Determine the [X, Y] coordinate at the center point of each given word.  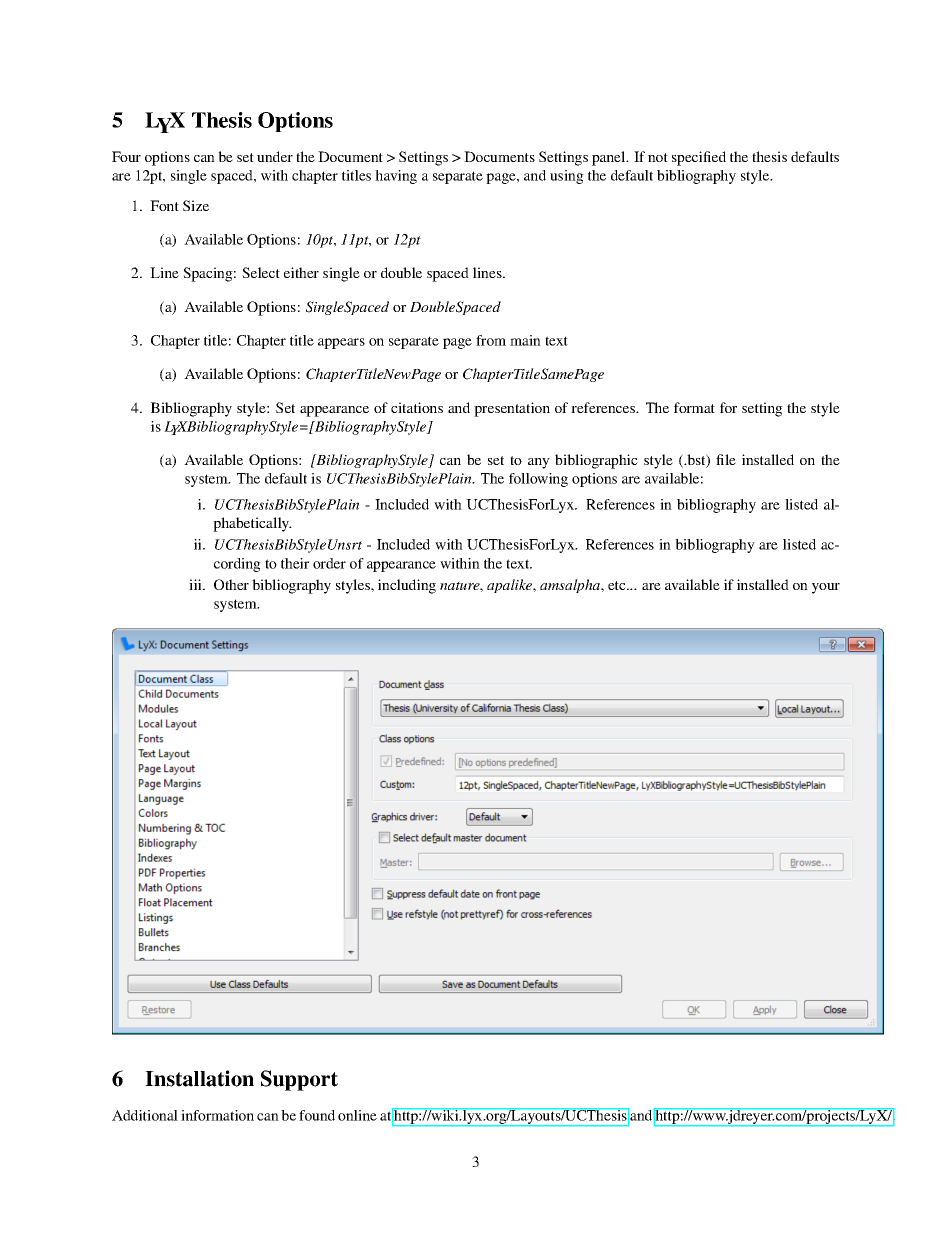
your [826, 588]
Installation [199, 1078]
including [407, 586]
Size [196, 205]
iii [196, 584]
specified [699, 158]
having [396, 177]
